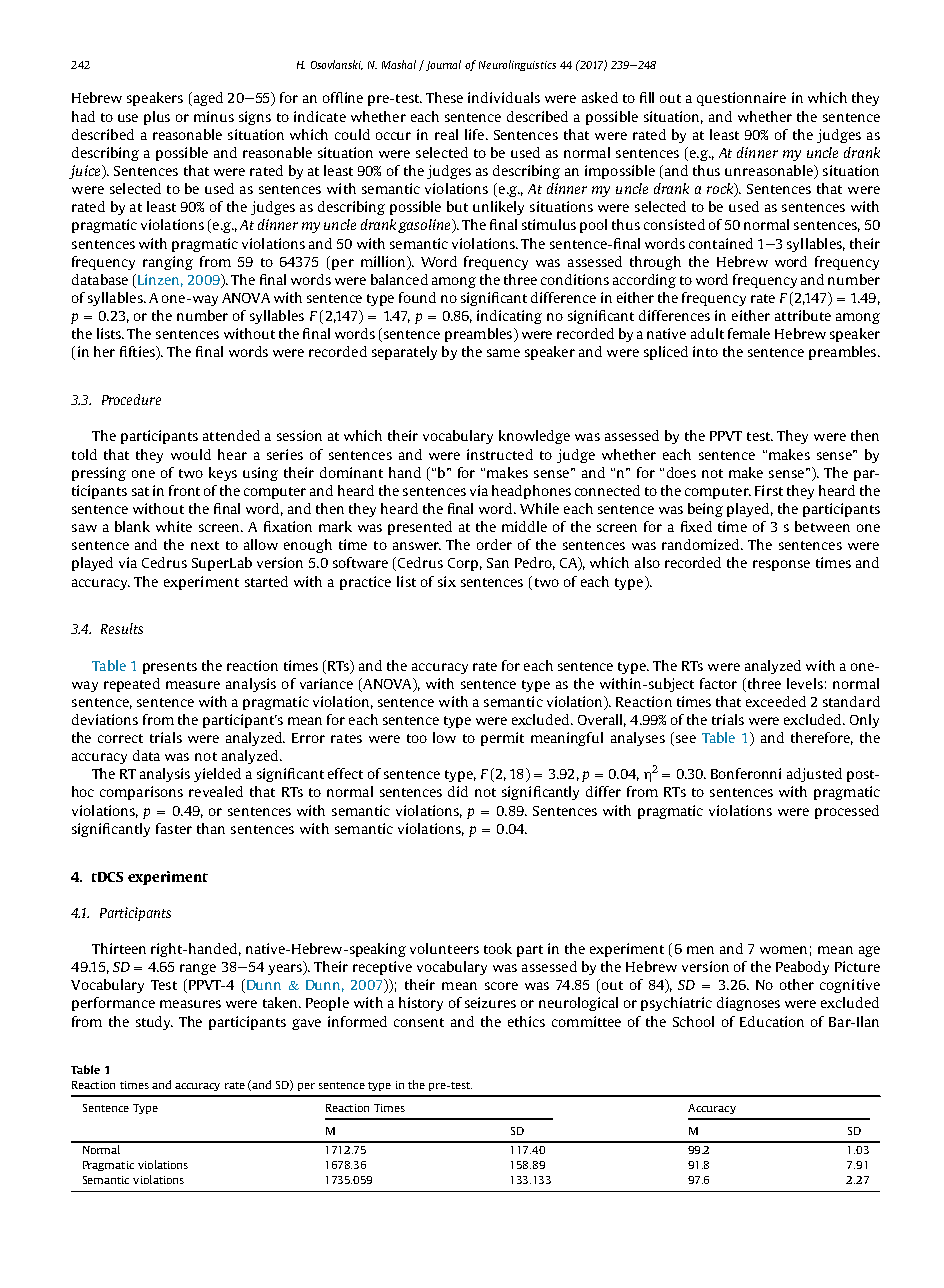 This screenshot has height=1288, width=944. What do you see at coordinates (198, 969) in the screenshot?
I see `range` at bounding box center [198, 969].
